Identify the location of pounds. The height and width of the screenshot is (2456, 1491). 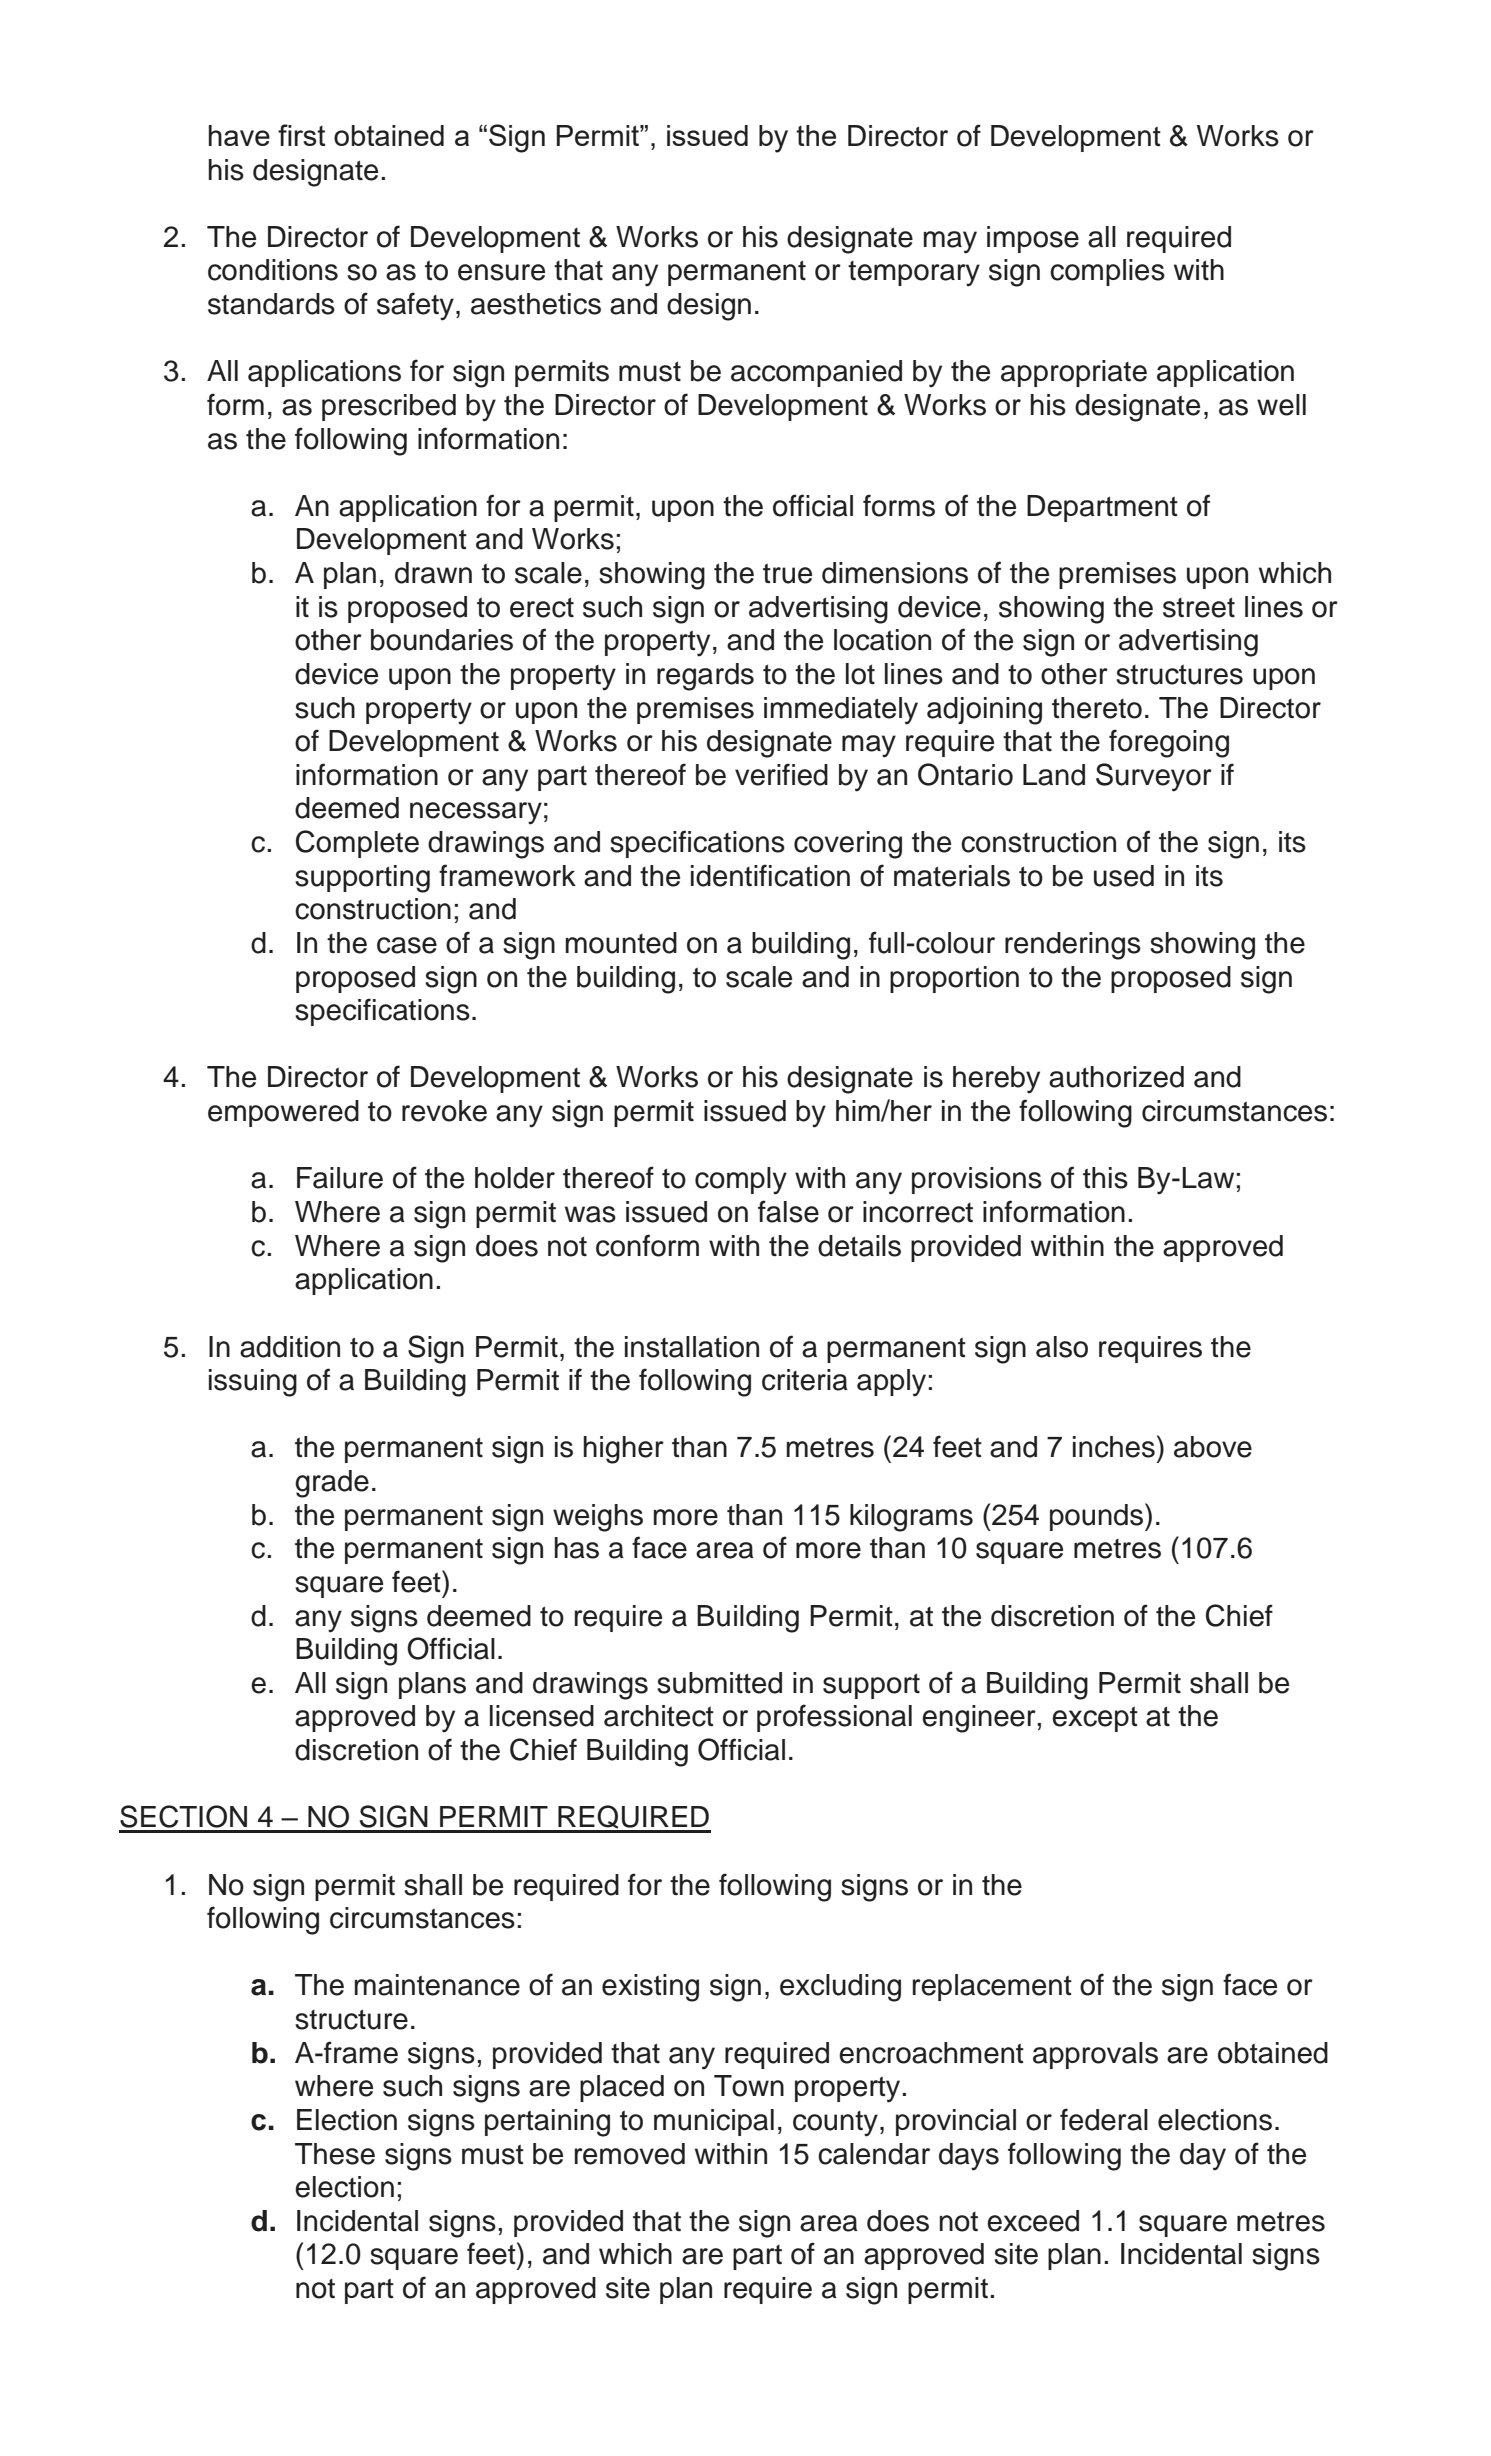
(1098, 1517).
